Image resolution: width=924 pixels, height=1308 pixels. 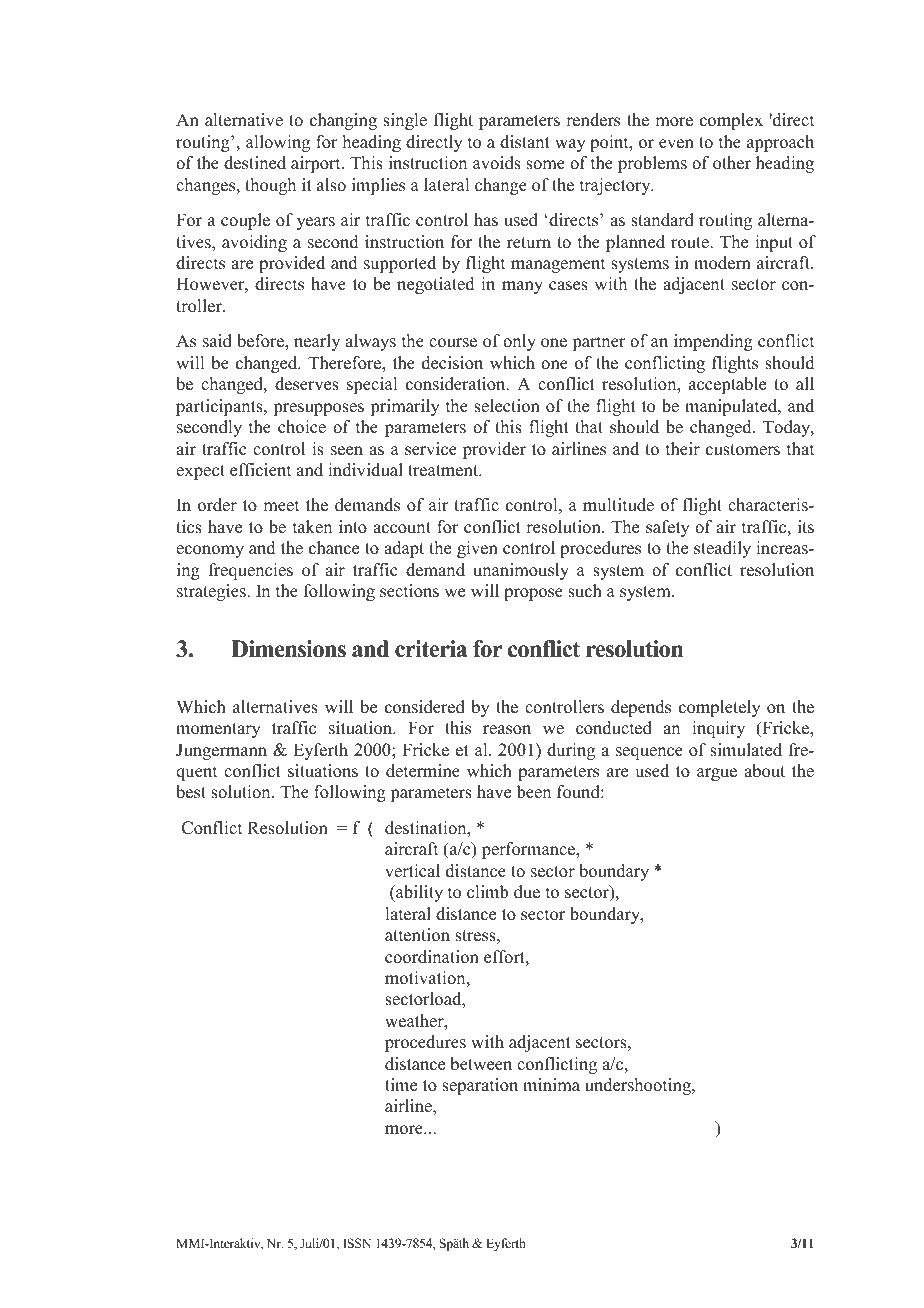 What do you see at coordinates (551, 1084) in the screenshot?
I see `minima` at bounding box center [551, 1084].
